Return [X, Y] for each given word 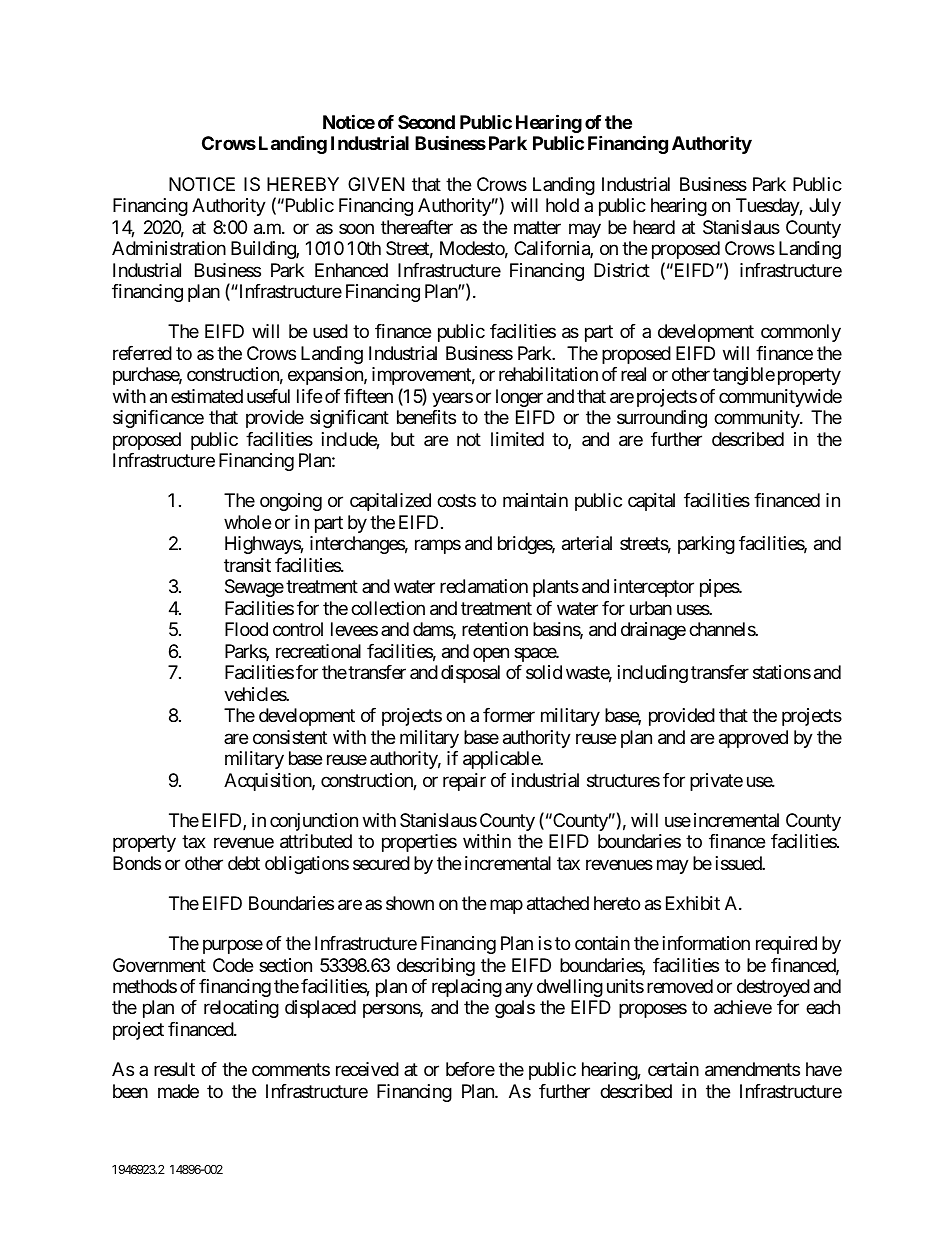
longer [519, 398]
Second [426, 122]
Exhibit [693, 903]
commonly [801, 333]
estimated [207, 396]
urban [651, 608]
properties [419, 843]
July [825, 207]
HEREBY [303, 184]
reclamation [484, 586]
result [174, 1069]
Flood [246, 629]
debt [244, 863]
